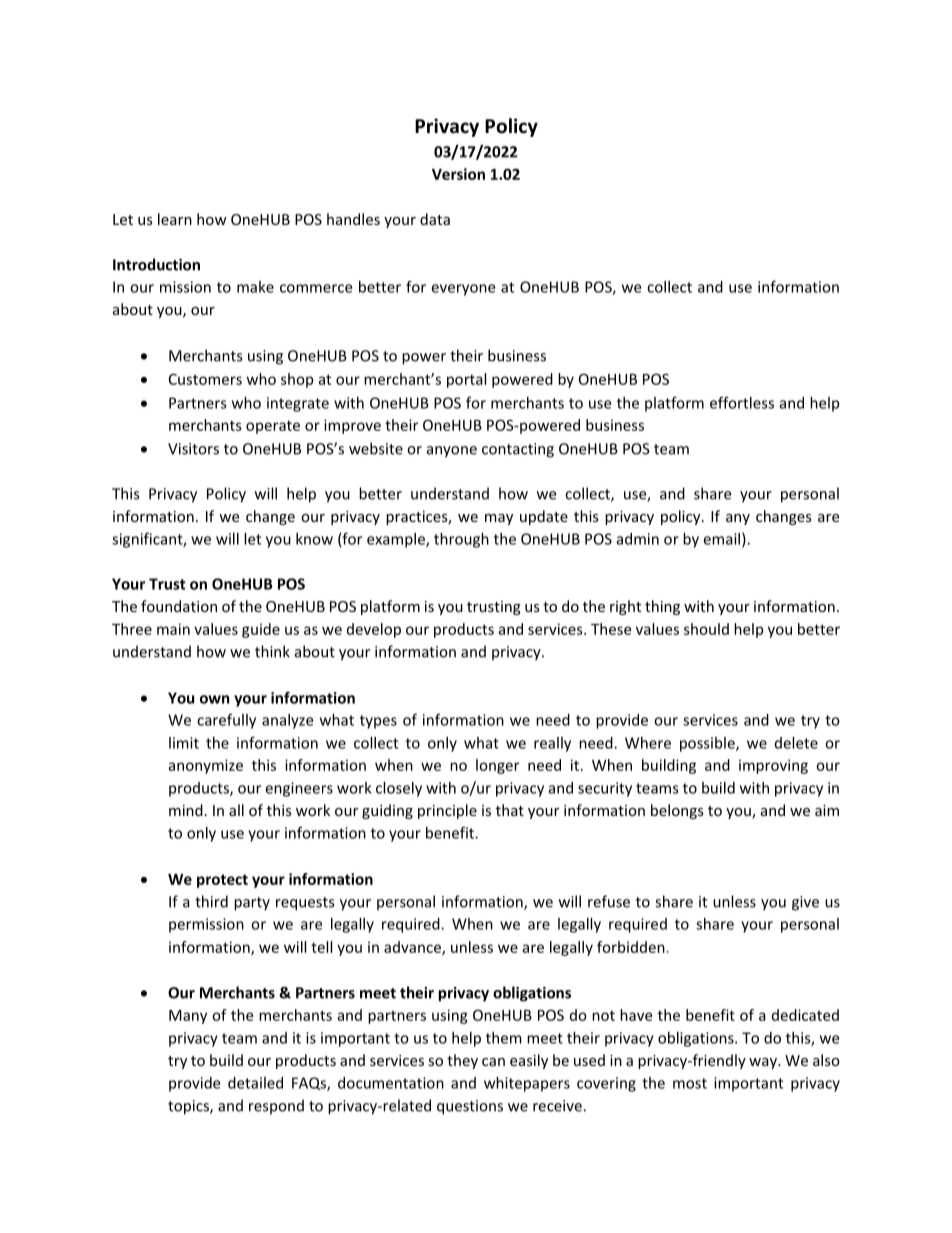 Image resolution: width=952 pixels, height=1233 pixels. What do you see at coordinates (764, 1063) in the image?
I see `way` at bounding box center [764, 1063].
